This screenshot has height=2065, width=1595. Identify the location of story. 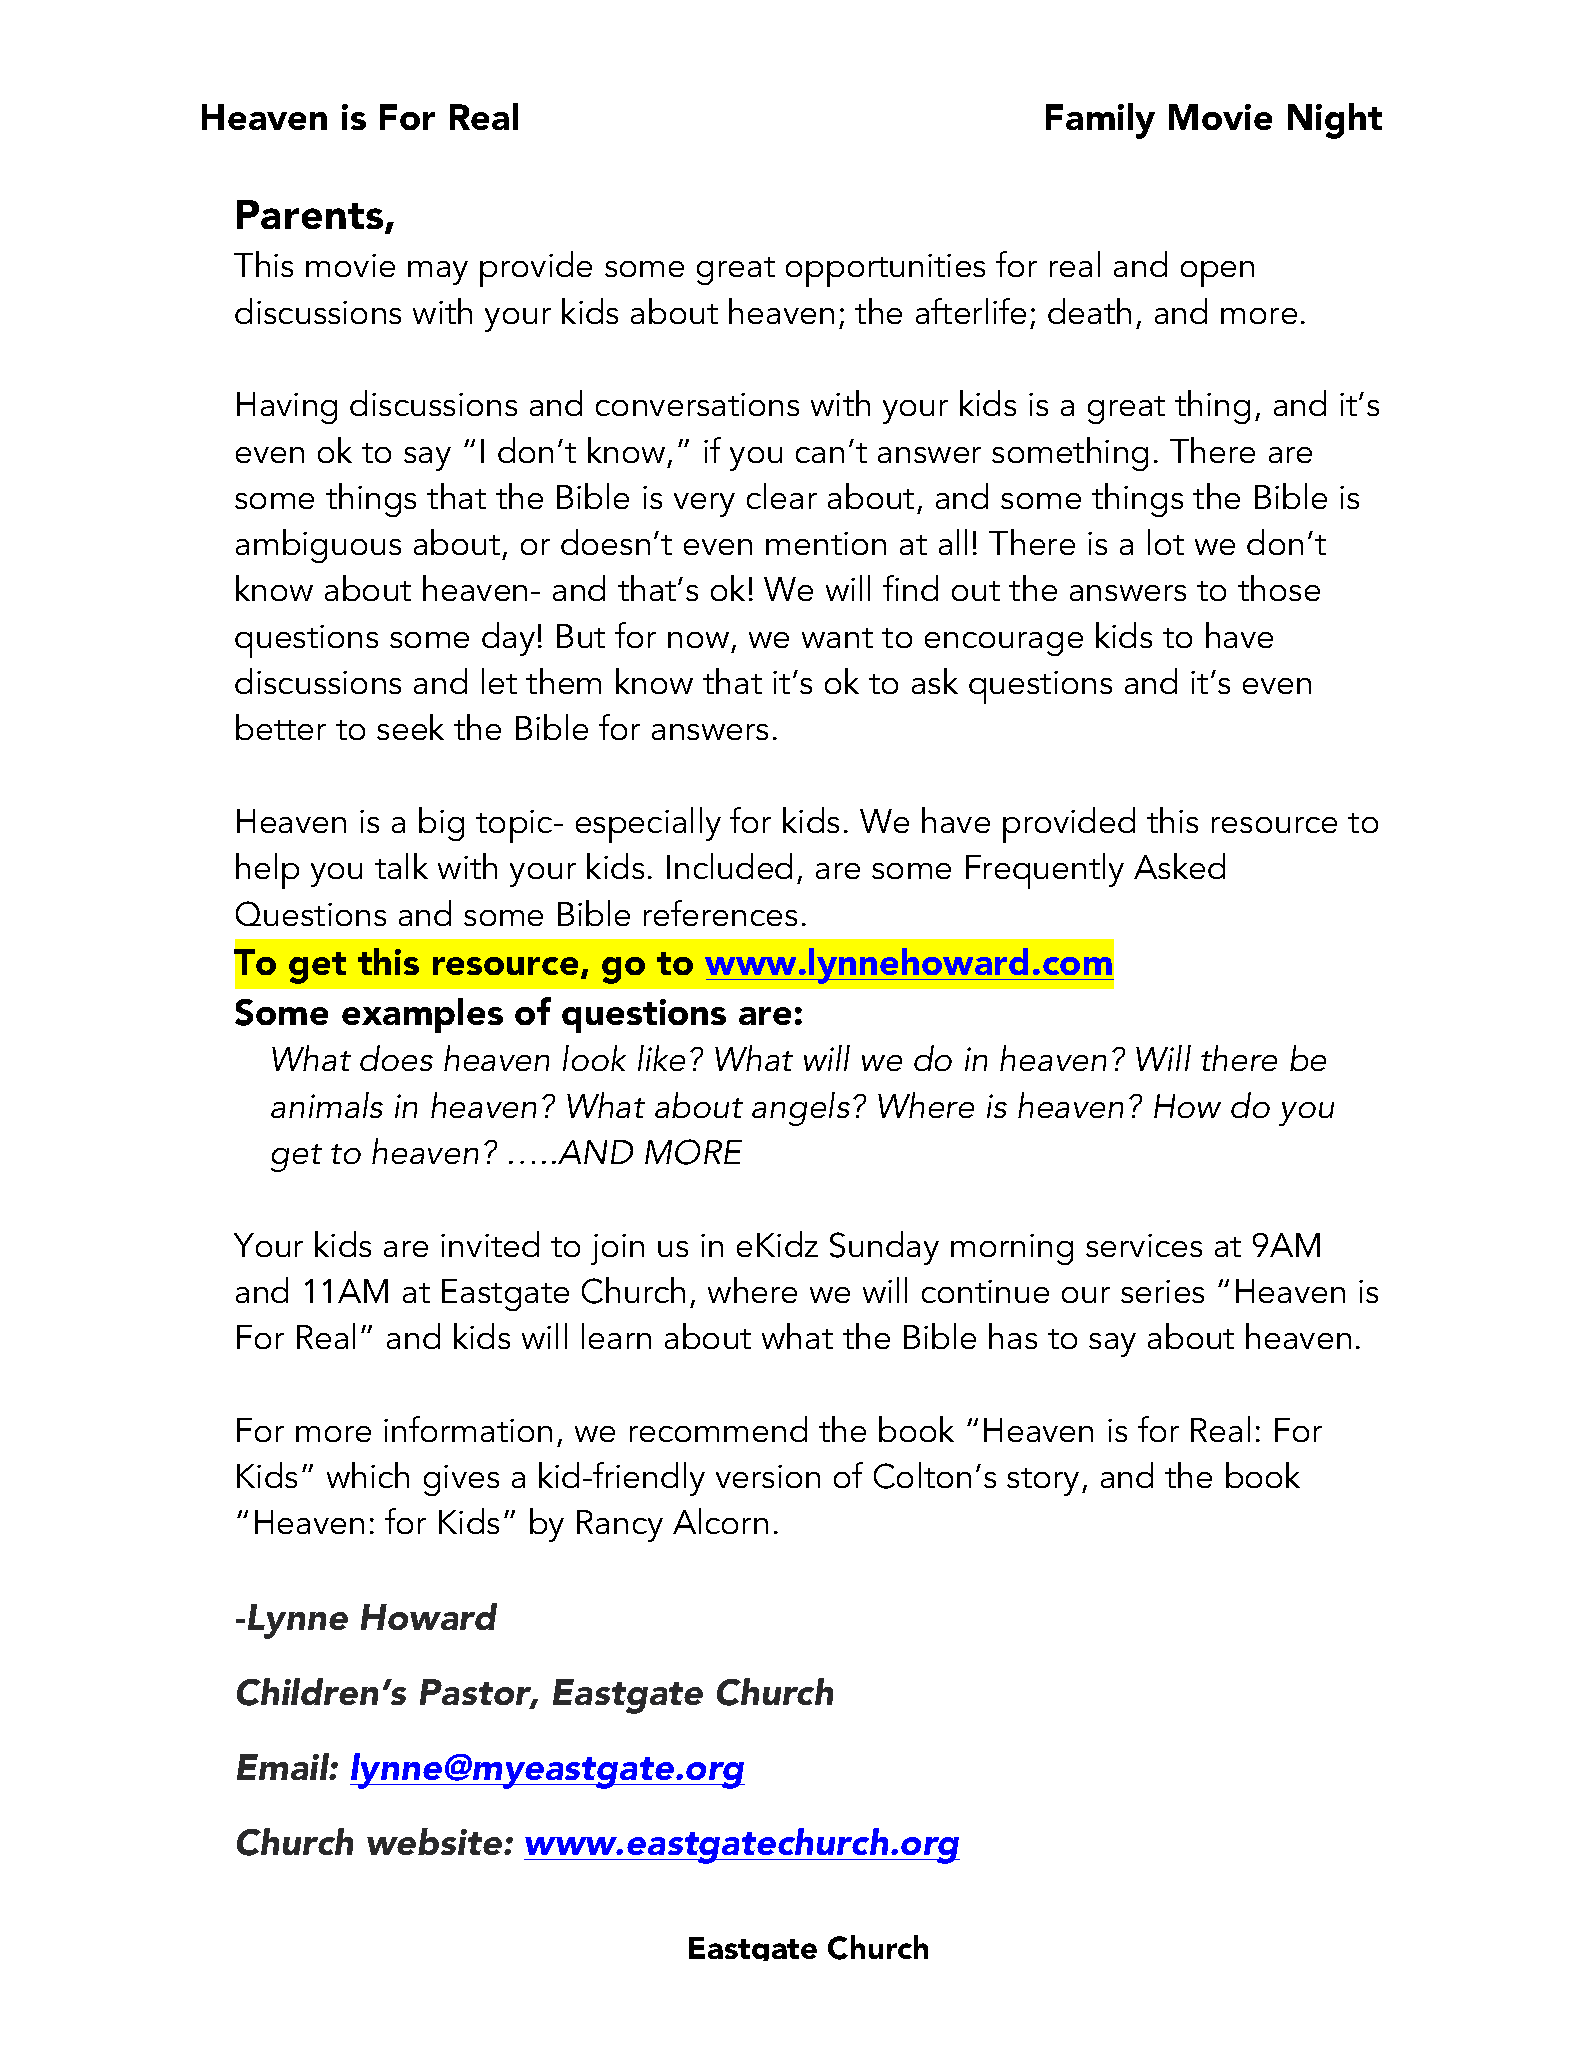
(1043, 1482).
